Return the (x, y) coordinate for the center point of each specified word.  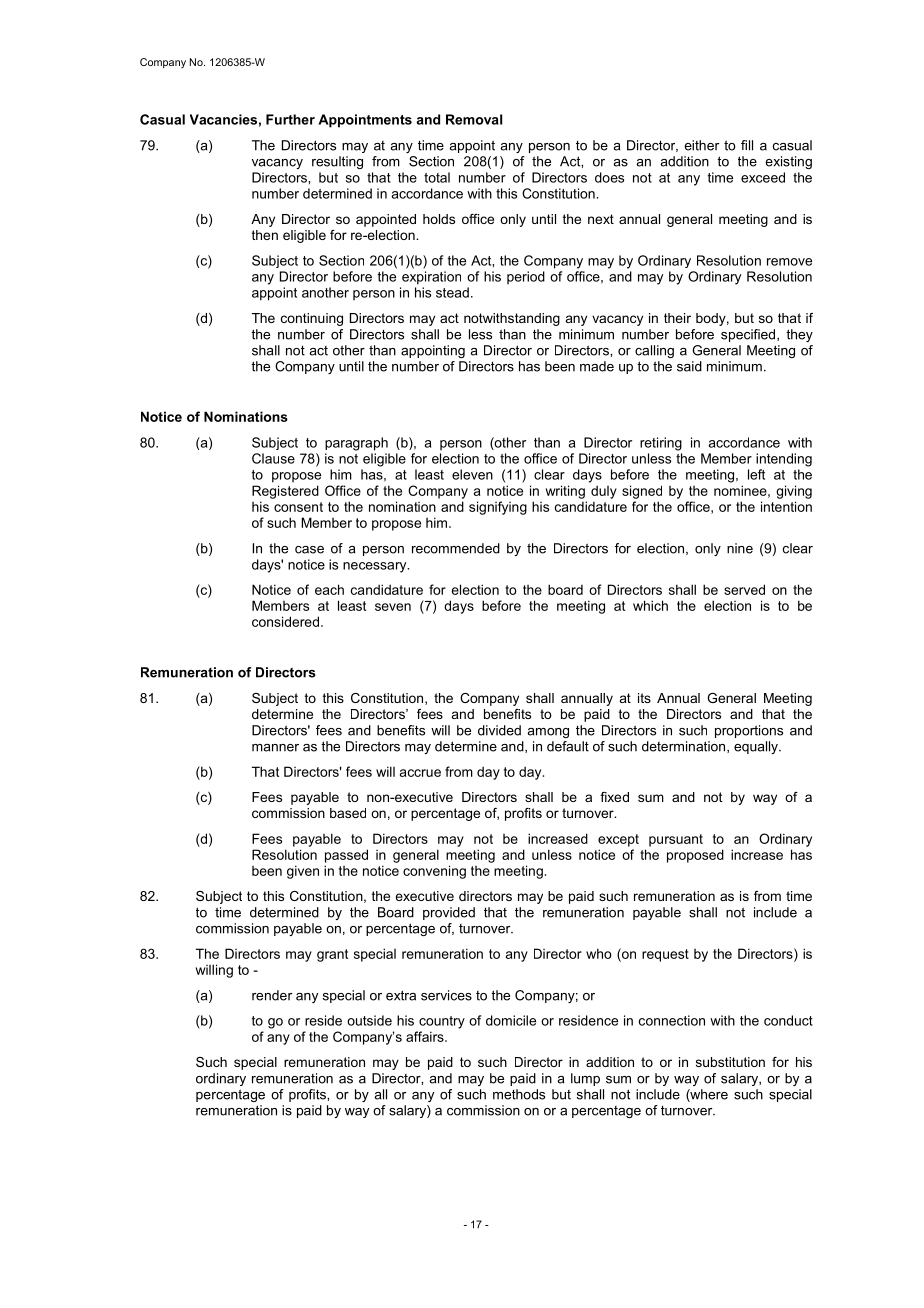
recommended (456, 548)
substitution (730, 1062)
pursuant (676, 840)
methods (519, 1094)
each (329, 589)
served (744, 589)
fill (747, 145)
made (597, 366)
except (618, 840)
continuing (312, 319)
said (689, 366)
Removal (474, 119)
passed (346, 856)
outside (369, 1020)
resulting (337, 162)
